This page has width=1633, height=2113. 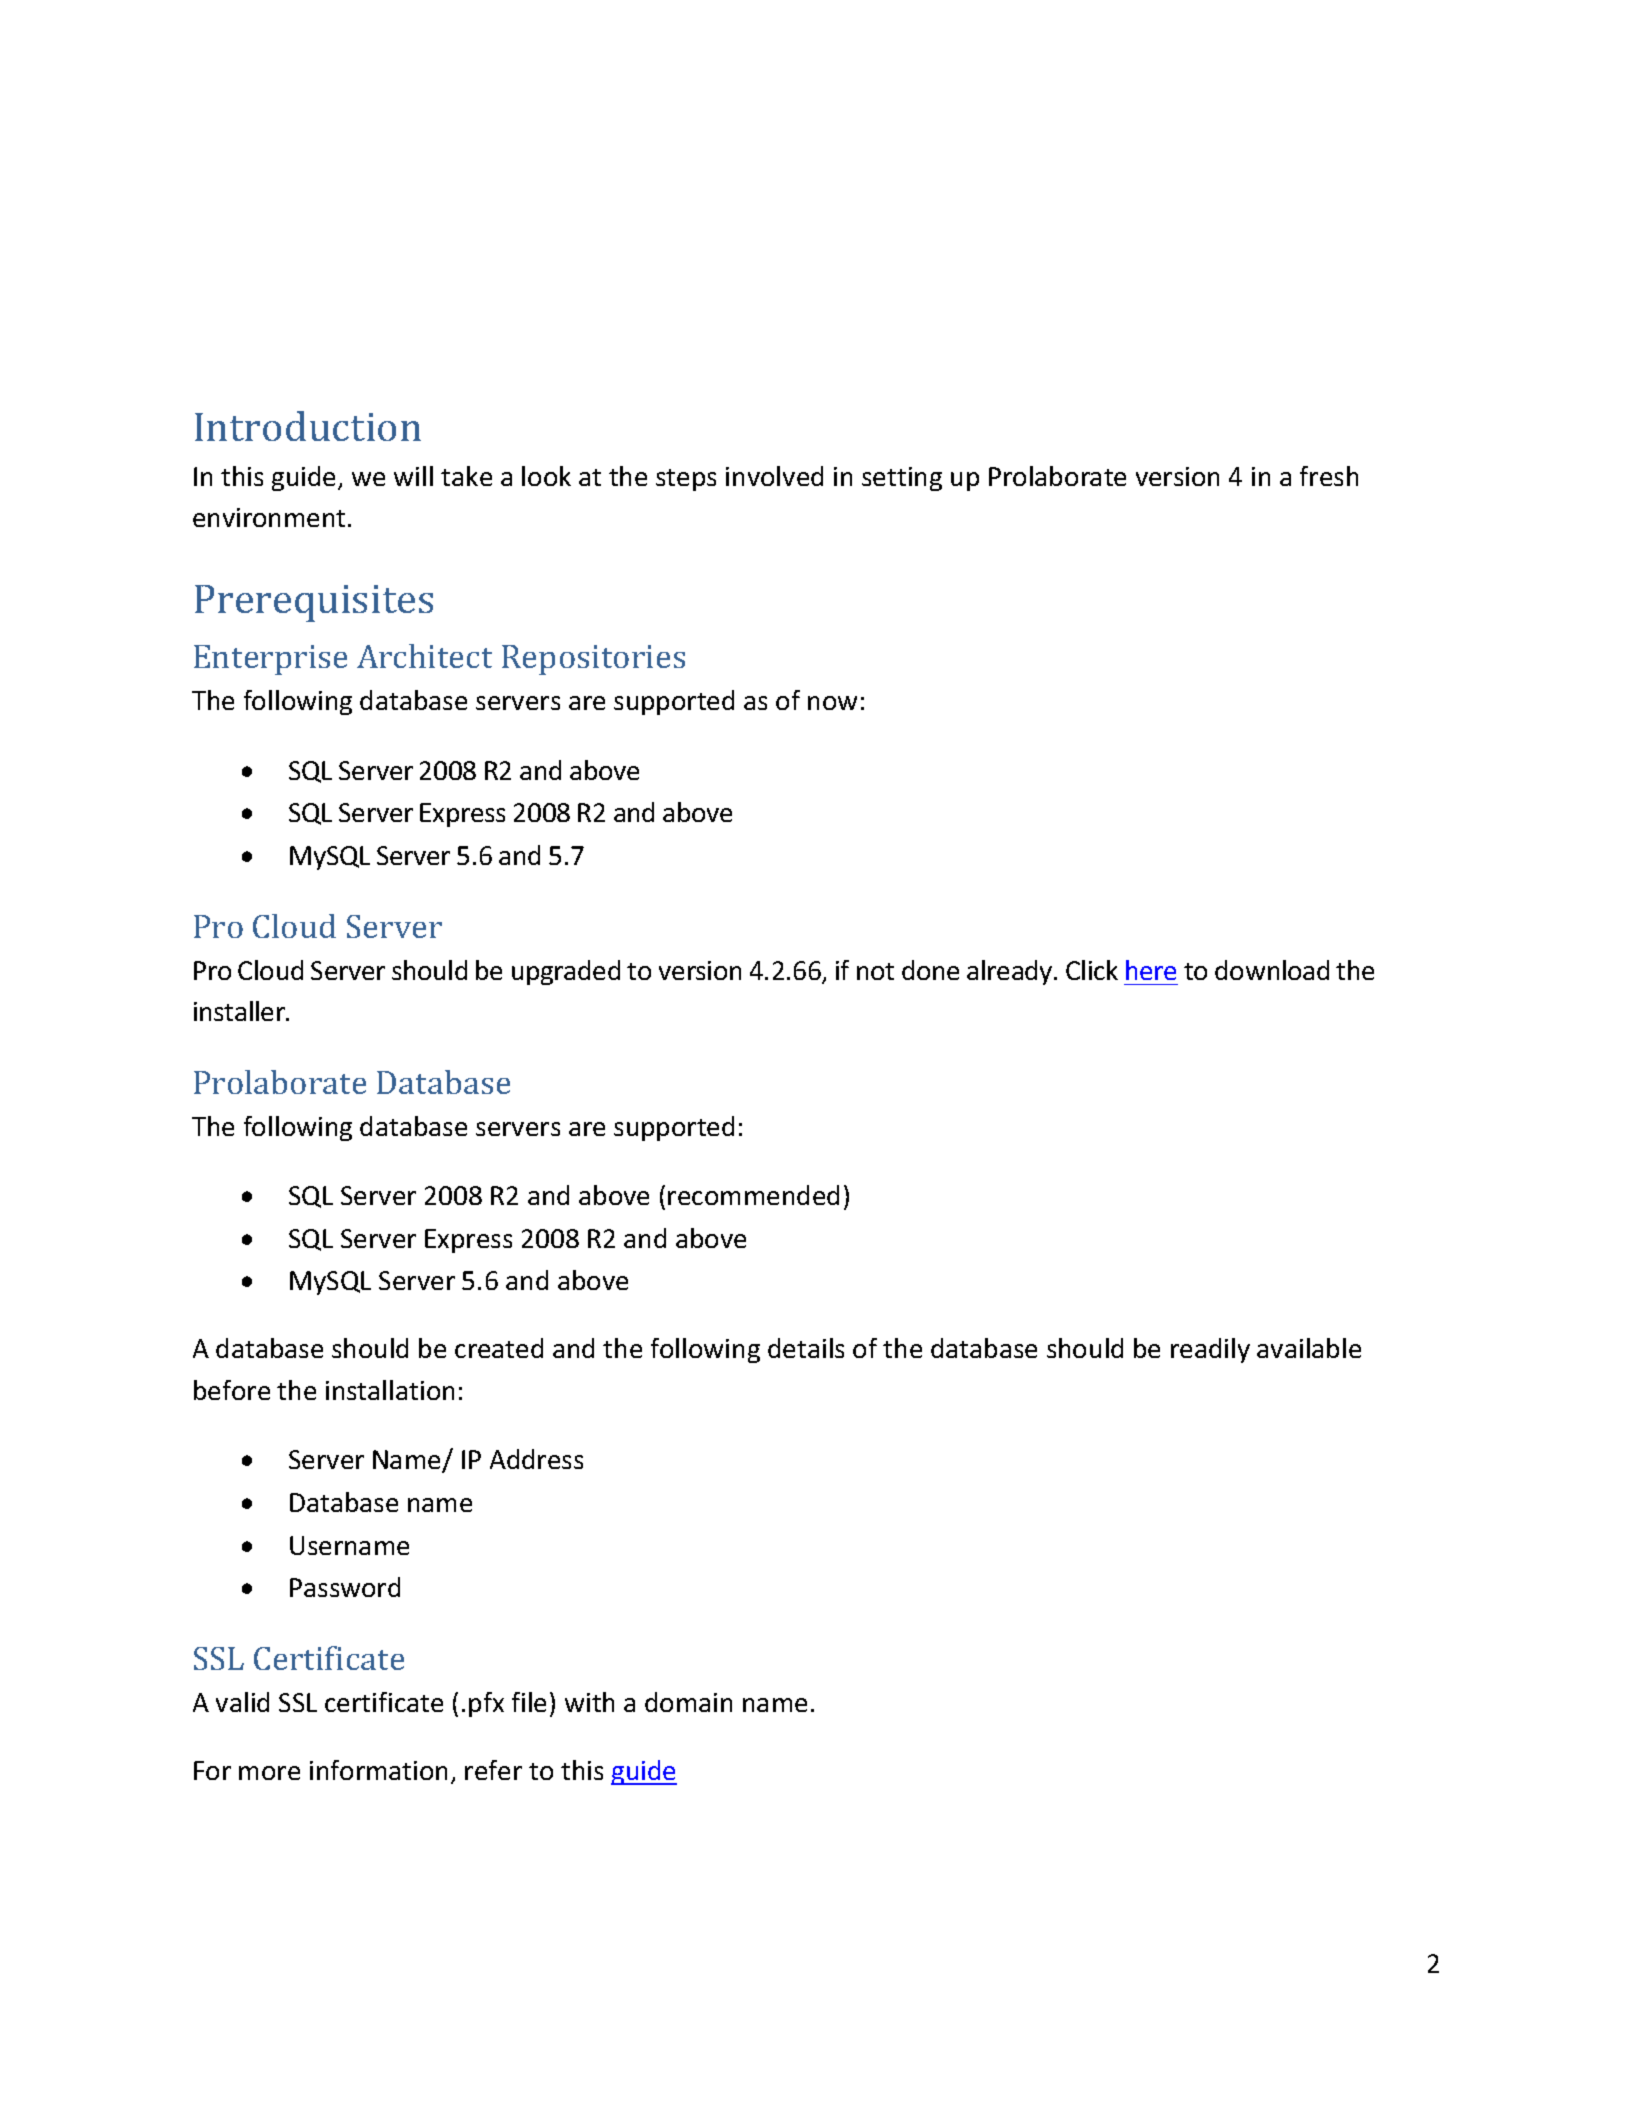 I want to click on involved, so click(x=774, y=476).
